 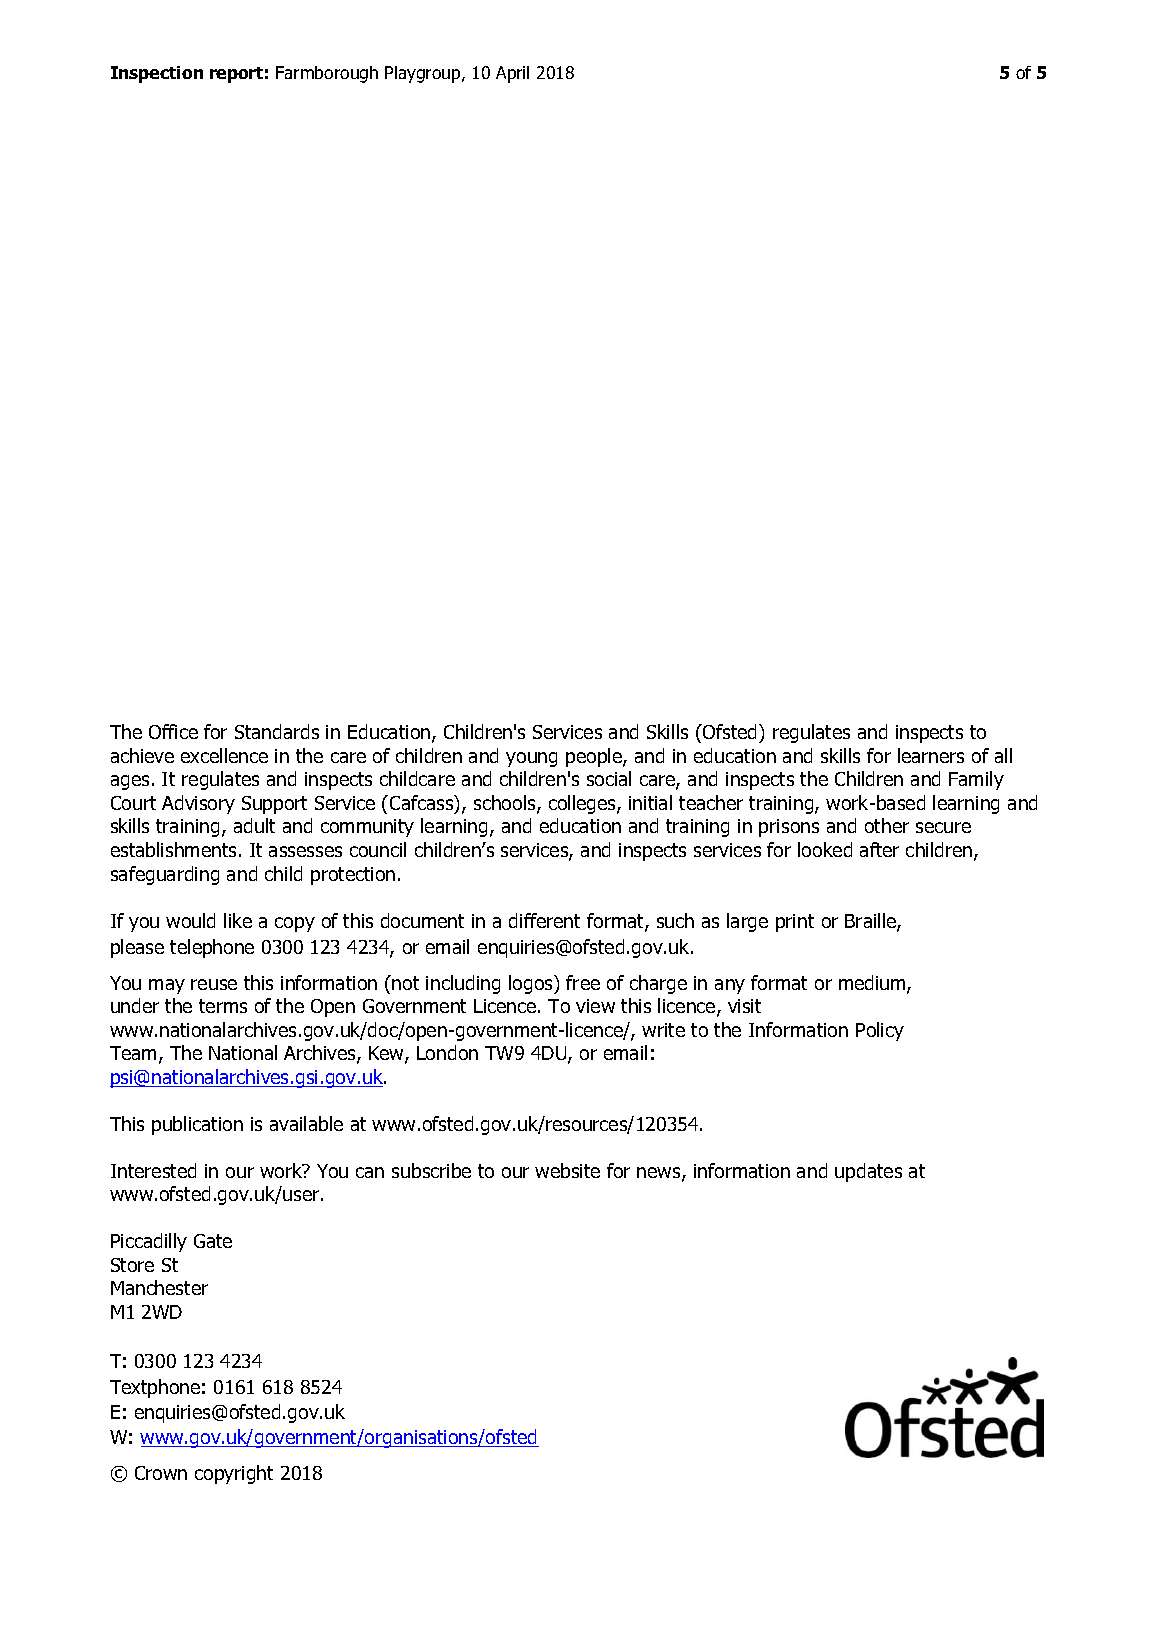 I want to click on Crown, so click(x=161, y=1473).
